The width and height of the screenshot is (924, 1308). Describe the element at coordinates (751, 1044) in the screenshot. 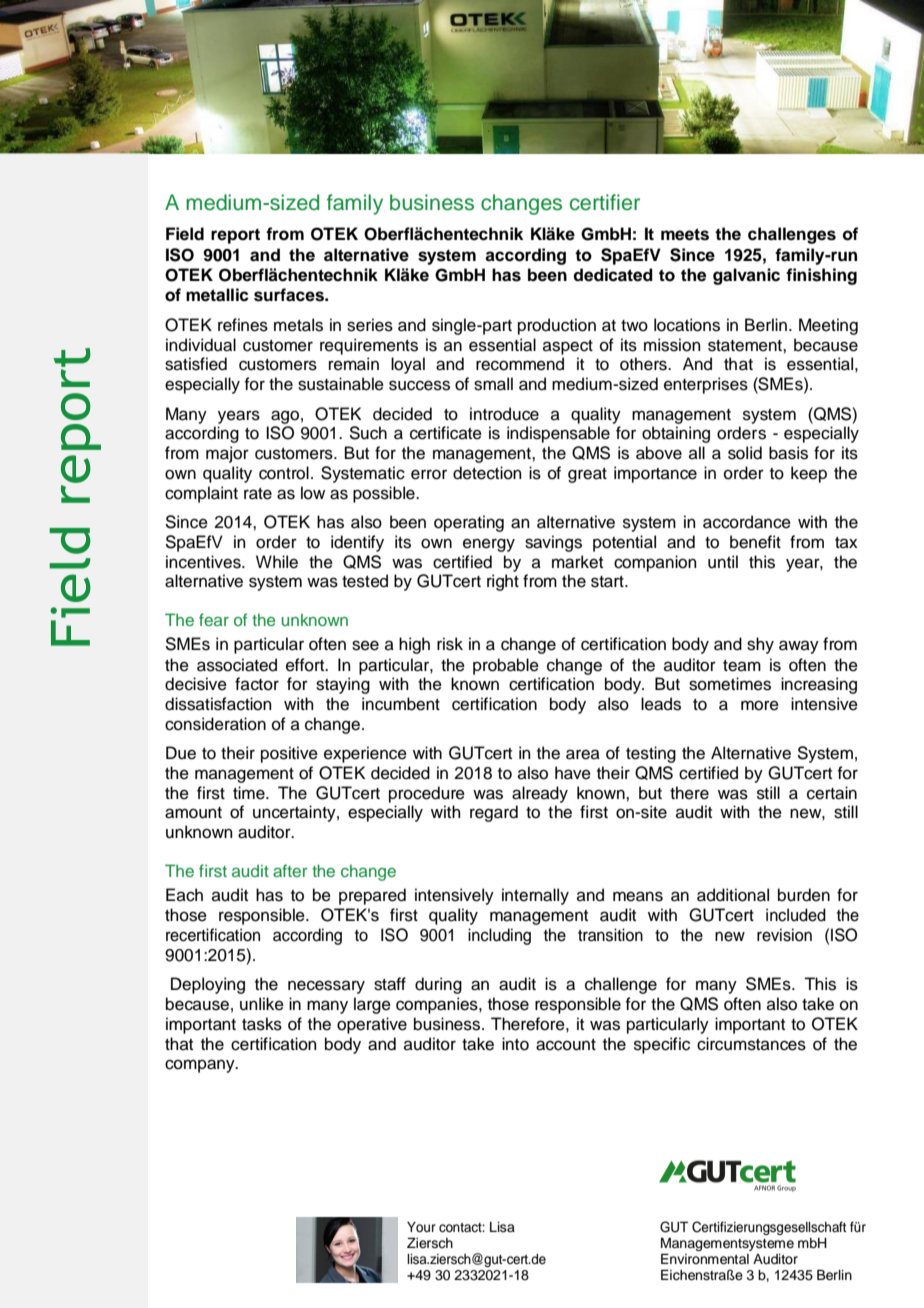

I see `circumstances` at that location.
